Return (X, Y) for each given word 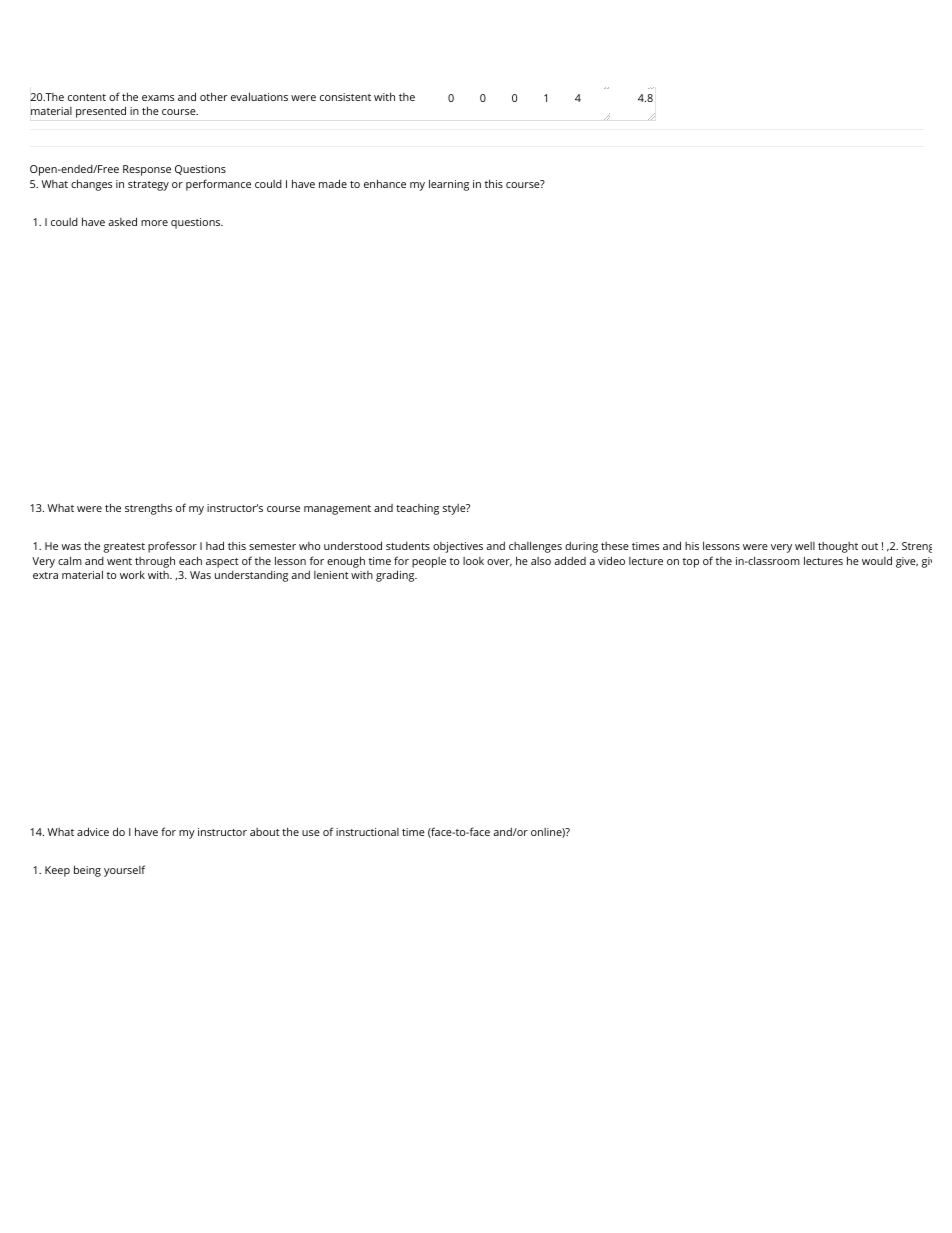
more (154, 223)
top (691, 563)
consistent (345, 97)
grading (396, 576)
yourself (124, 871)
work (132, 574)
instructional (367, 832)
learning (449, 185)
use (311, 833)
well (805, 546)
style (455, 509)
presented (101, 112)
